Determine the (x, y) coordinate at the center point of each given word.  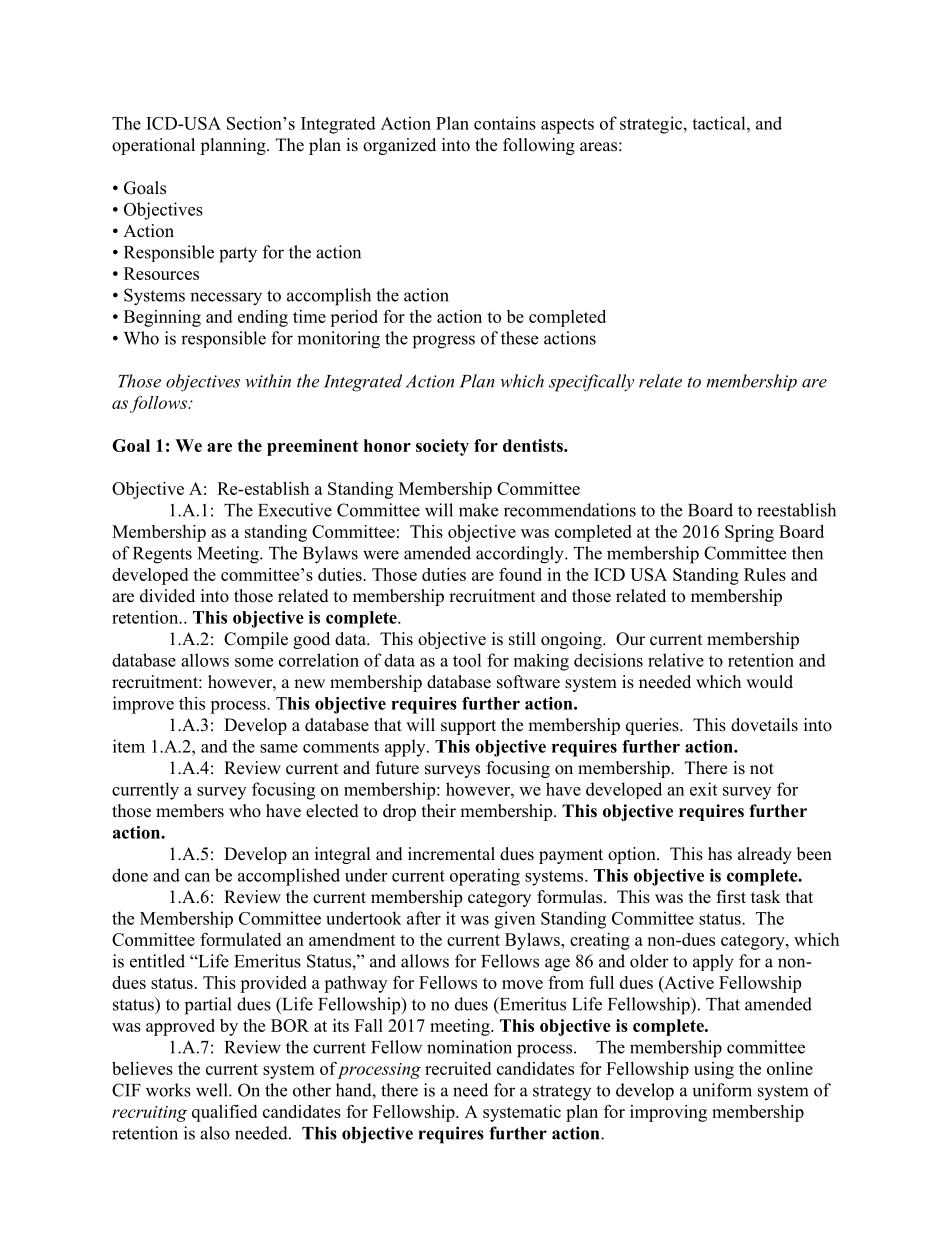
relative (676, 660)
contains (505, 123)
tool (467, 660)
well (213, 1090)
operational (153, 146)
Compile (256, 640)
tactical (720, 123)
